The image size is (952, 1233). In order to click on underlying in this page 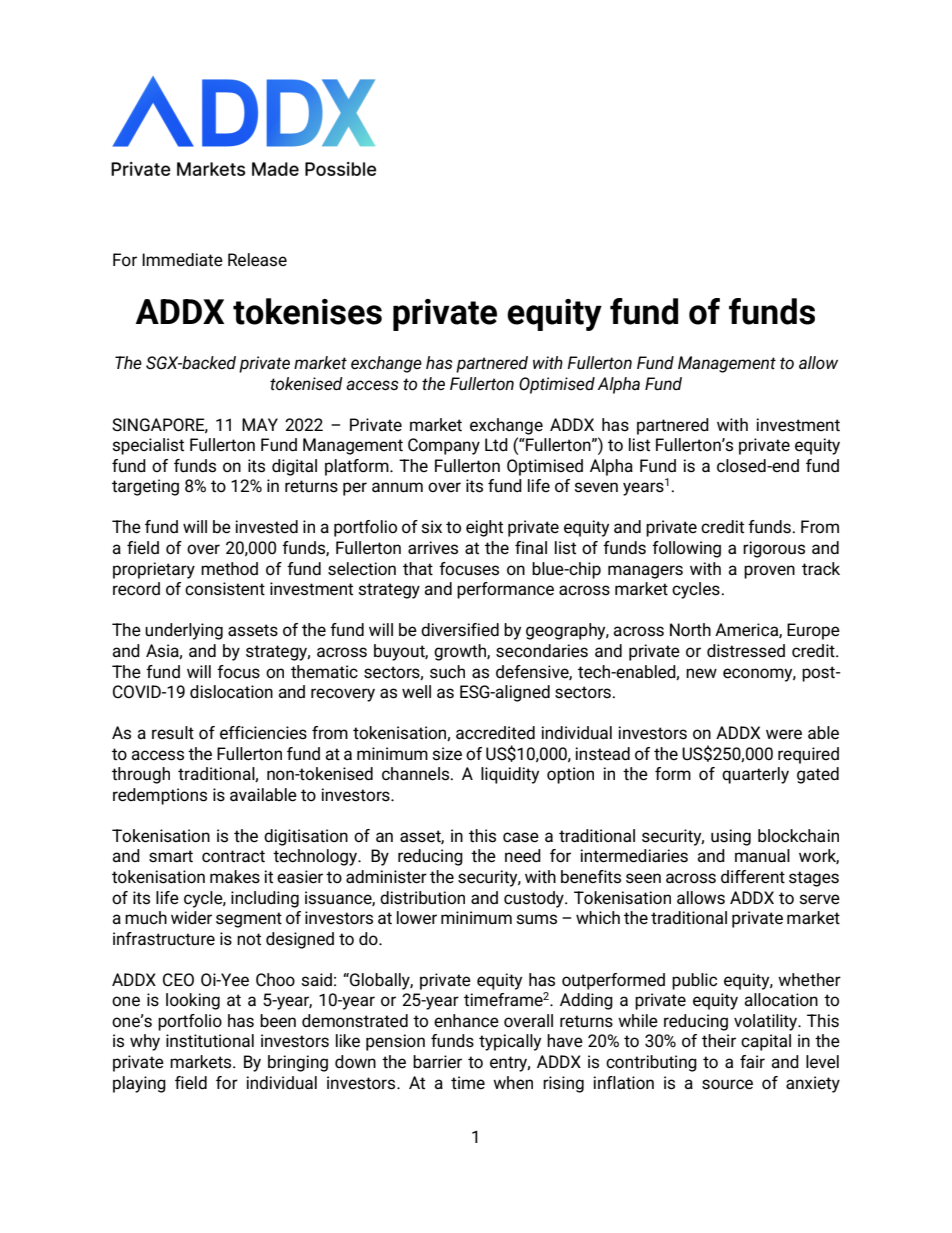, I will do `click(184, 631)`.
